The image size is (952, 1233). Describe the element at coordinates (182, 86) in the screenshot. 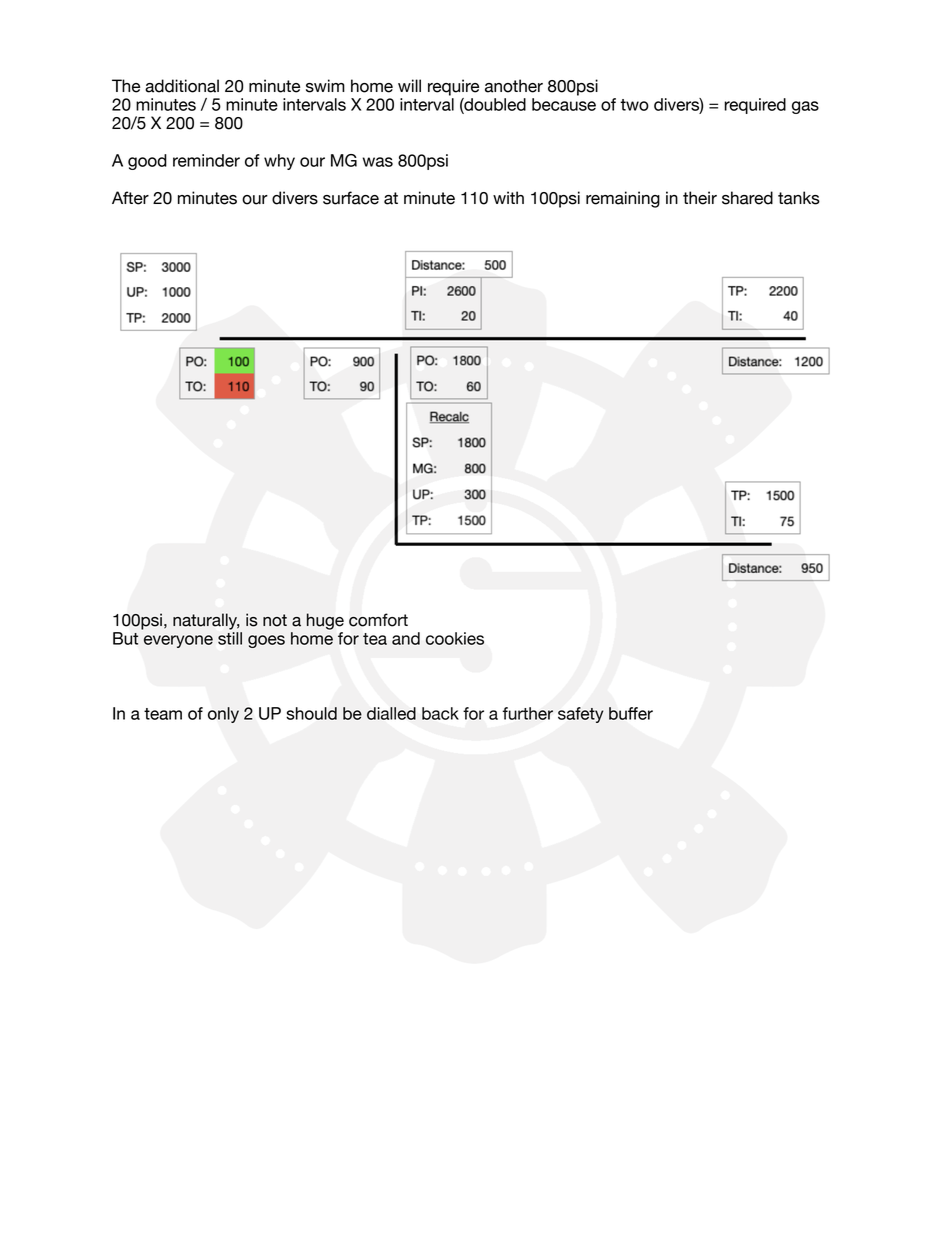

I see `additional` at that location.
